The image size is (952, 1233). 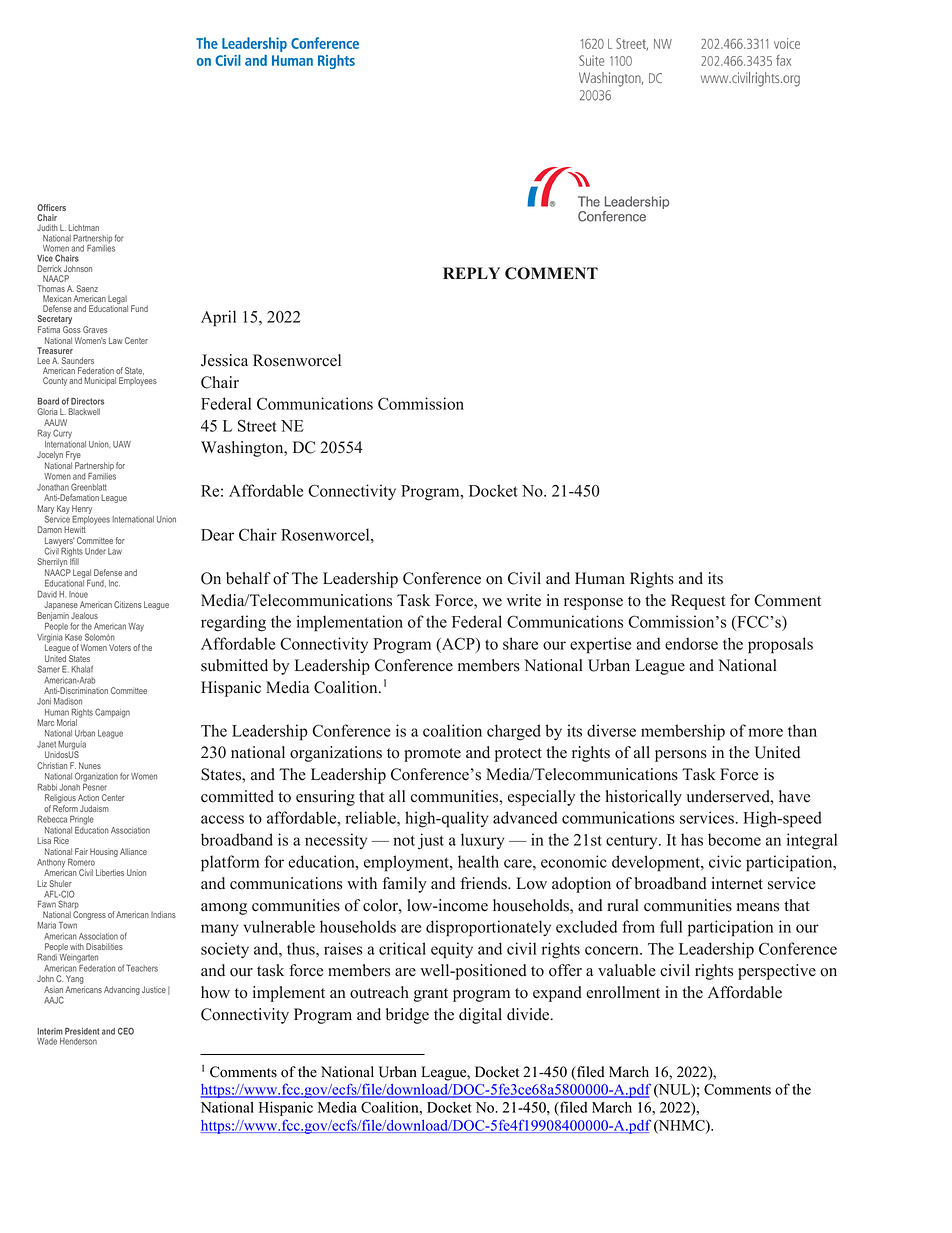 What do you see at coordinates (47, 227) in the screenshot?
I see `Judith` at bounding box center [47, 227].
